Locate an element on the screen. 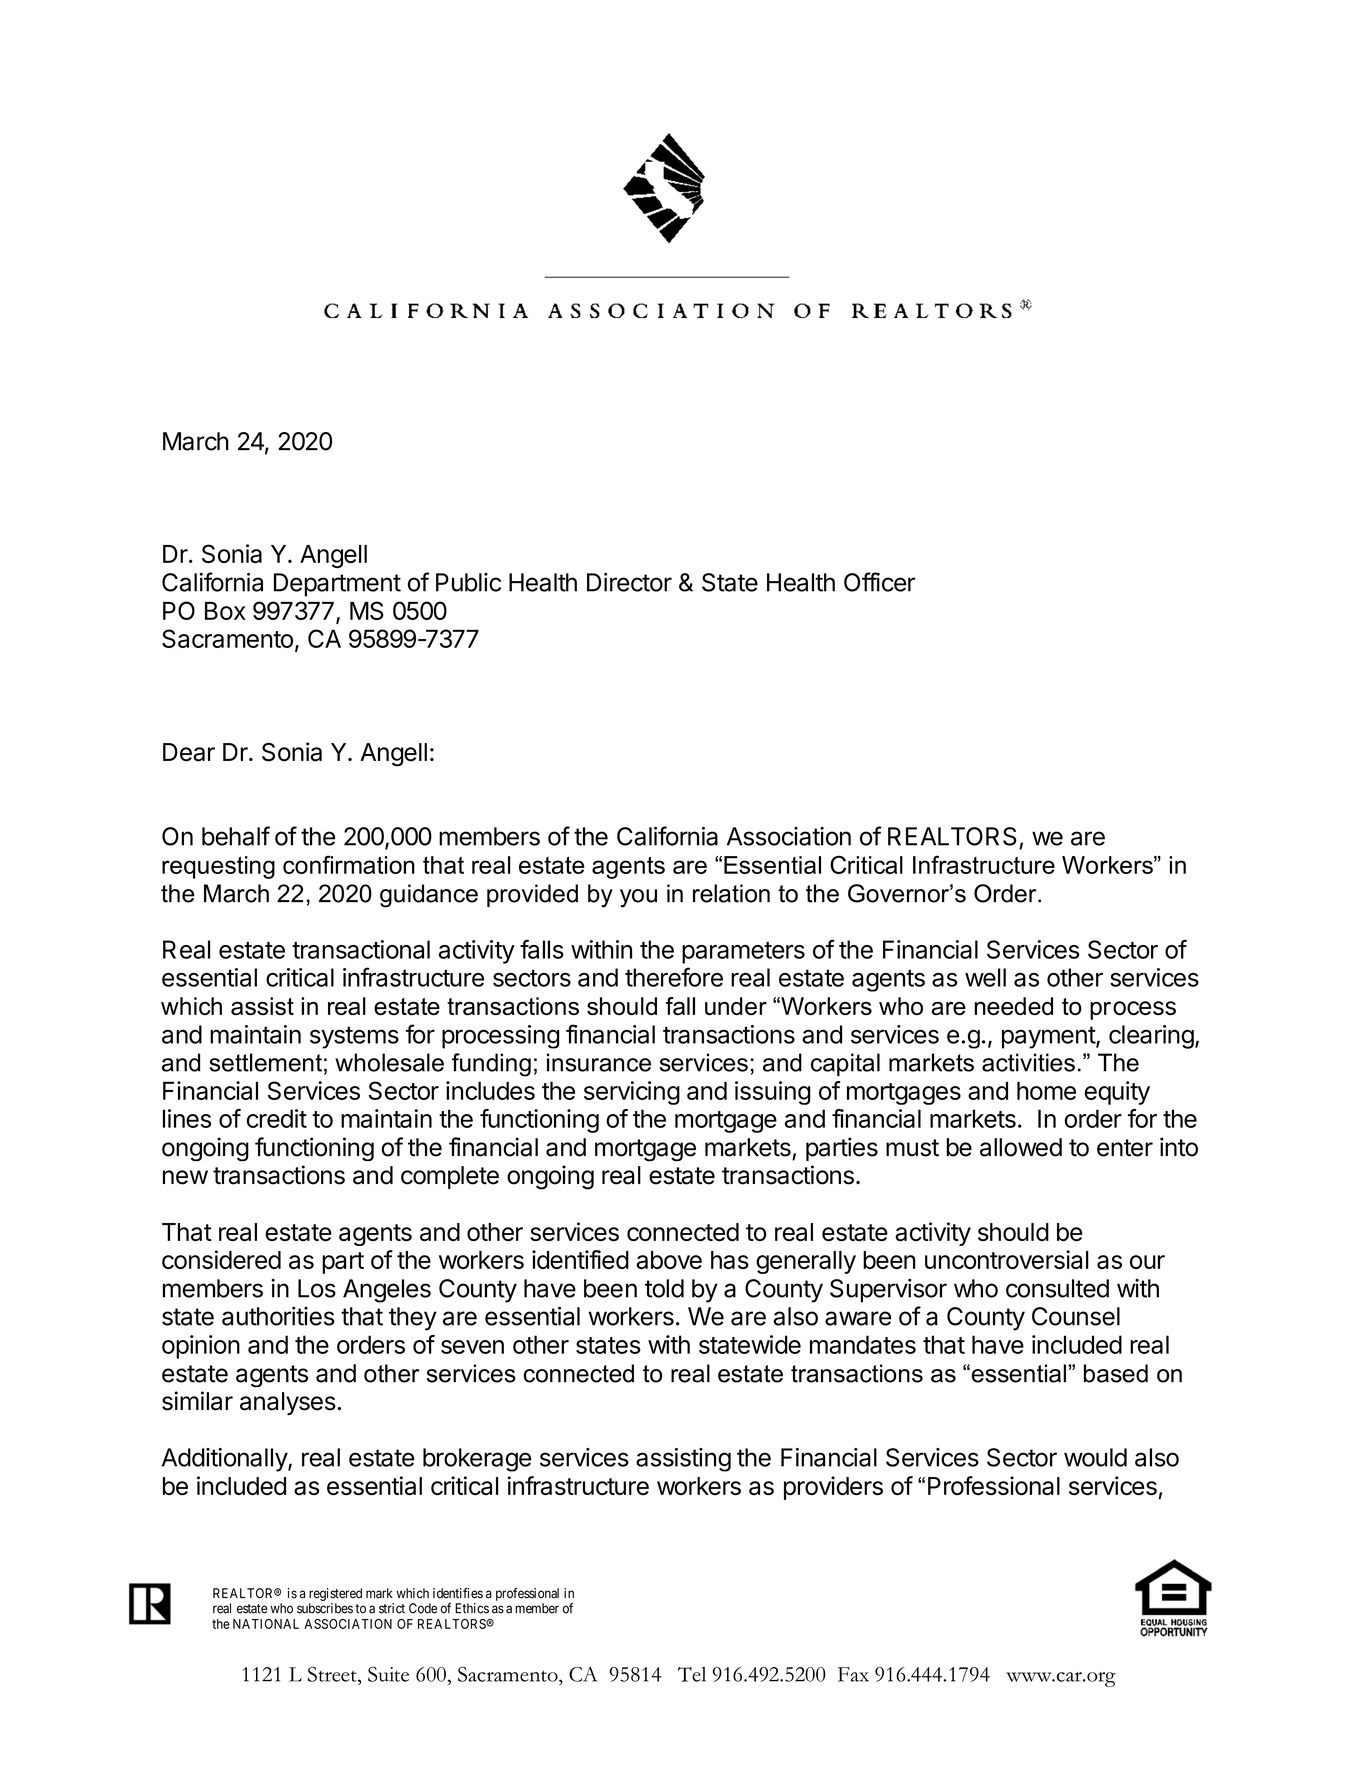 The width and height of the screenshot is (1366, 1768). Director is located at coordinates (629, 582).
